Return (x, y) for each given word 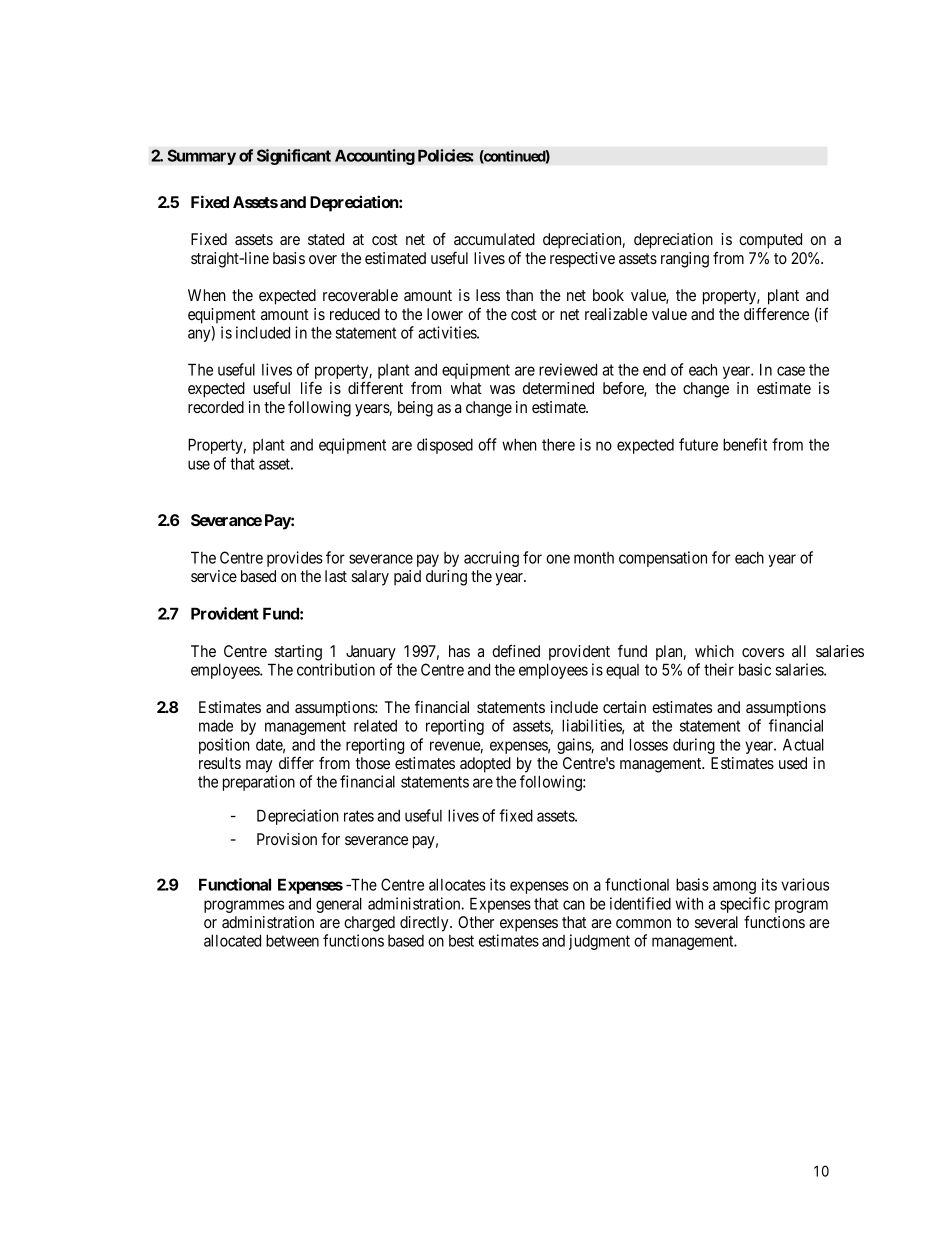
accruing (491, 559)
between (292, 940)
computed (770, 241)
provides (295, 559)
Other (476, 922)
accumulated (494, 239)
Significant (294, 157)
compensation (663, 559)
